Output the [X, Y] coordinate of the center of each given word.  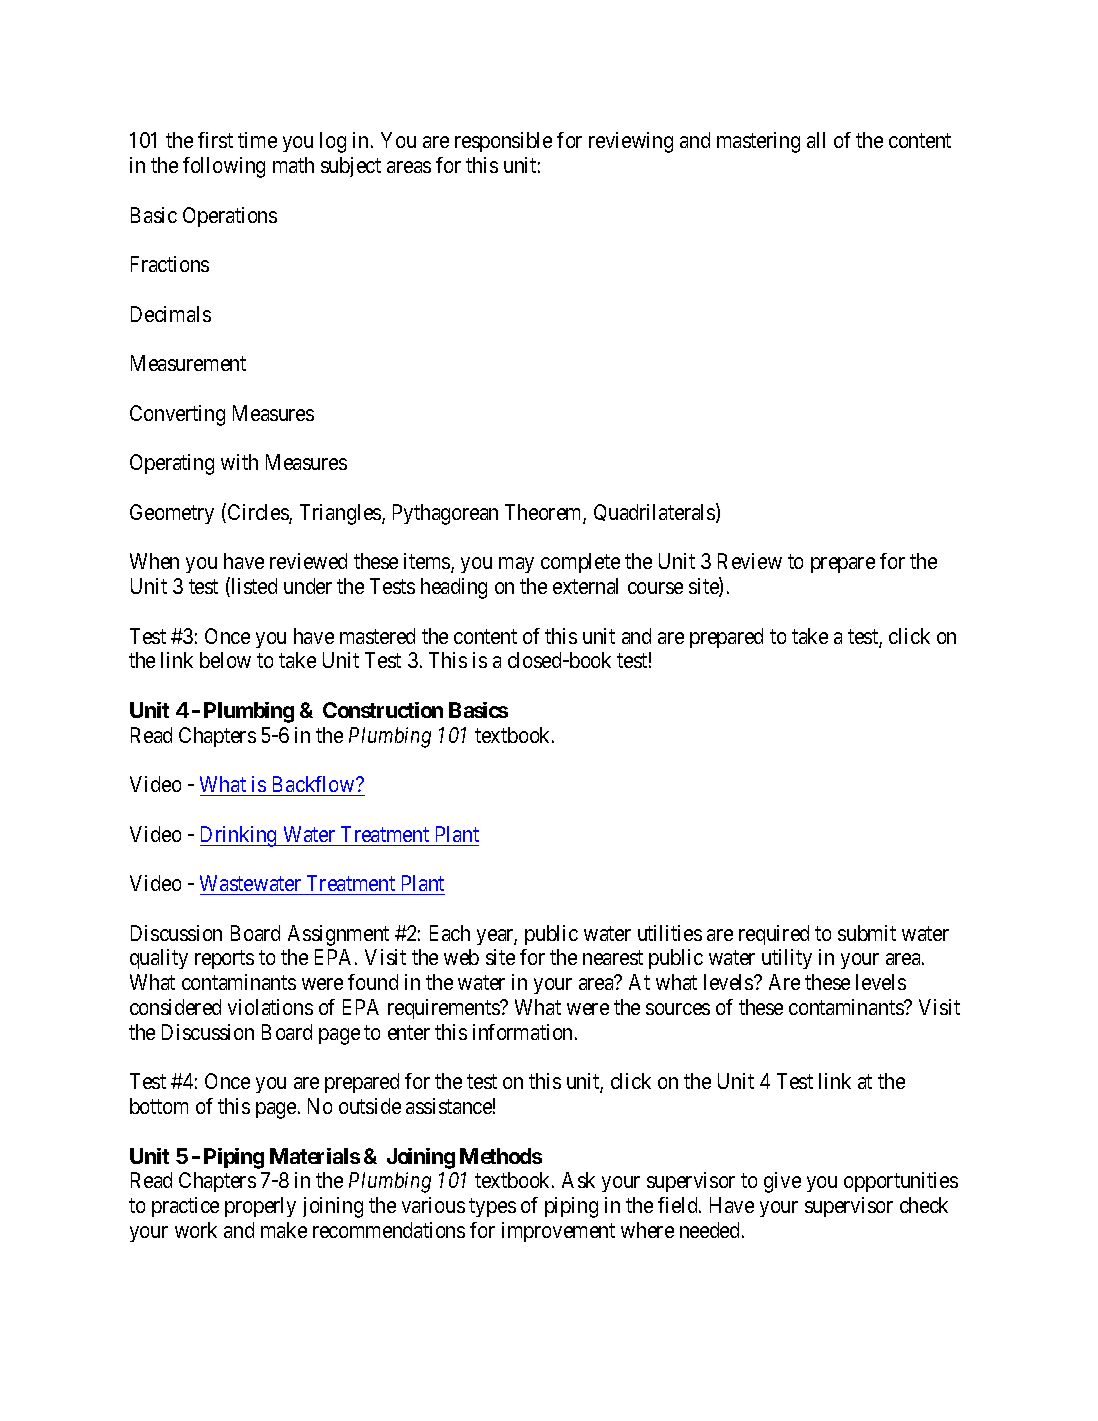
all [816, 140]
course [655, 588]
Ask [578, 1180]
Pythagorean [445, 514]
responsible [503, 142]
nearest [613, 958]
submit [867, 933]
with [239, 462]
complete [580, 563]
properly [260, 1207]
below [225, 660]
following [224, 167]
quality [159, 959]
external [585, 586]
